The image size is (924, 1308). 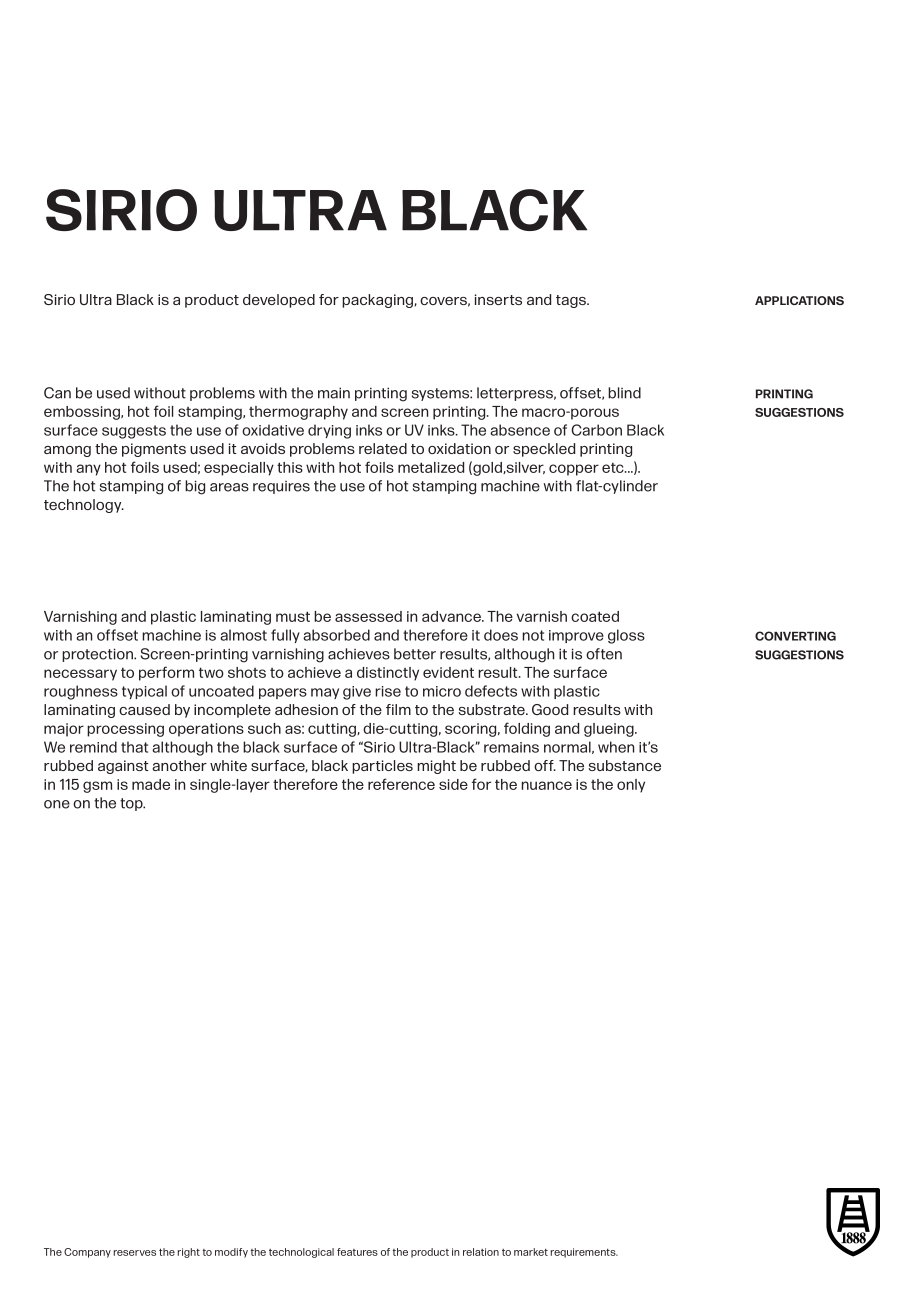 I want to click on made, so click(x=151, y=784).
